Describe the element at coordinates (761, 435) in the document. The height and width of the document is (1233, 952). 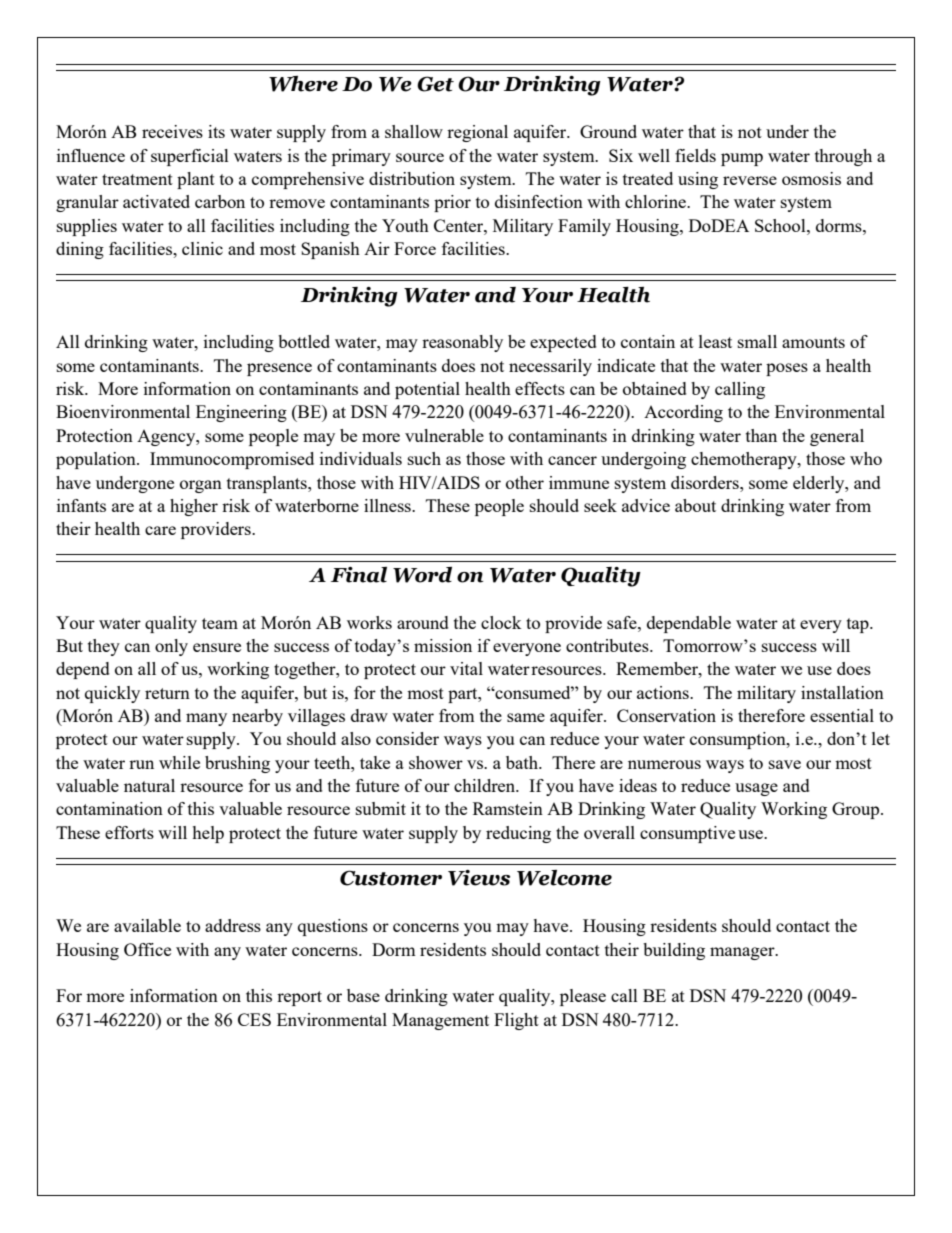
I see `than` at that location.
